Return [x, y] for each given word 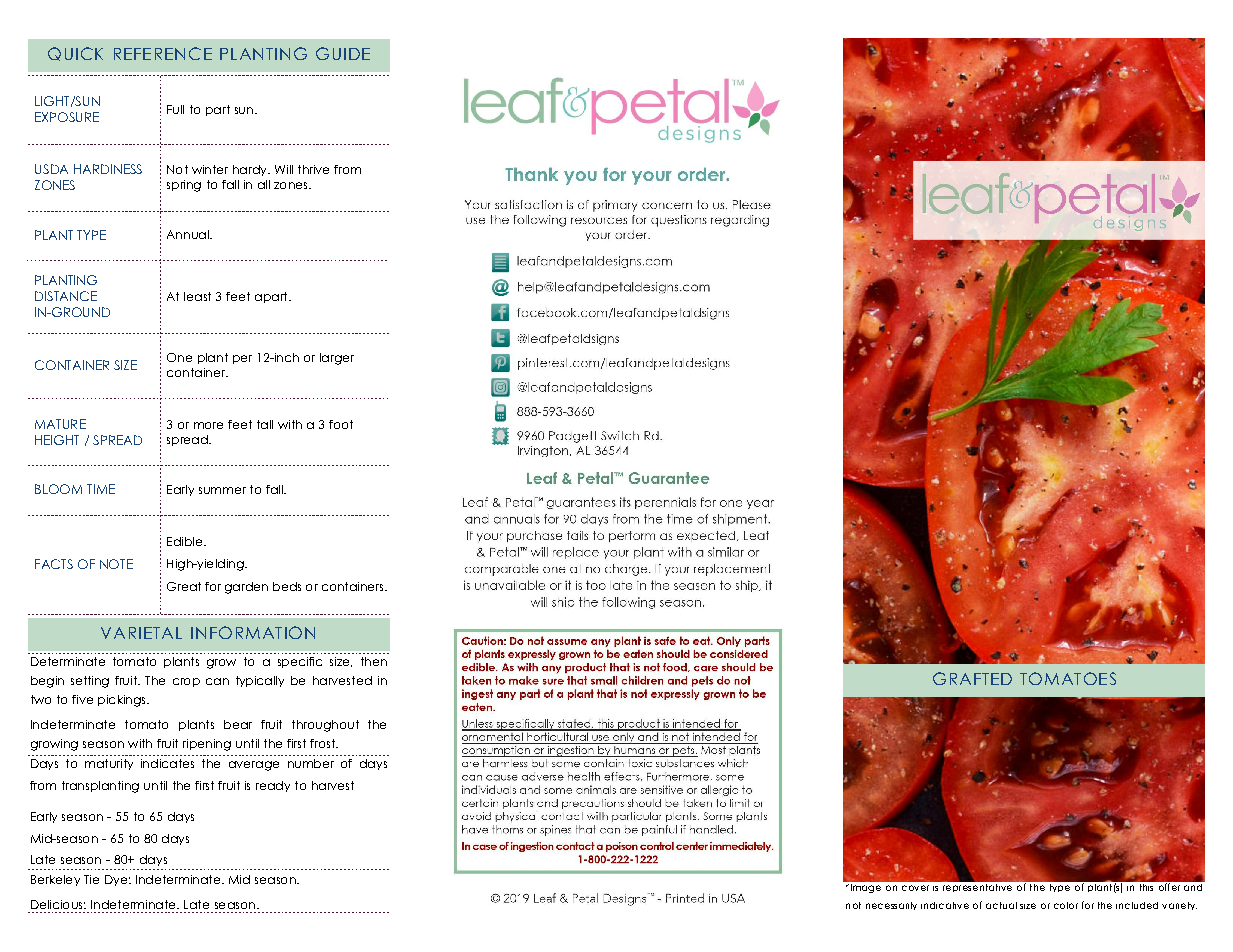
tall [265, 424]
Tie [91, 879]
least [197, 296]
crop [186, 682]
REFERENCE [163, 53]
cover [915, 888]
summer [222, 490]
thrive [313, 169]
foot [341, 424]
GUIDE [343, 53]
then [374, 661]
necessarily [891, 906]
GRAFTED [972, 678]
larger [337, 359]
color [1066, 905]
